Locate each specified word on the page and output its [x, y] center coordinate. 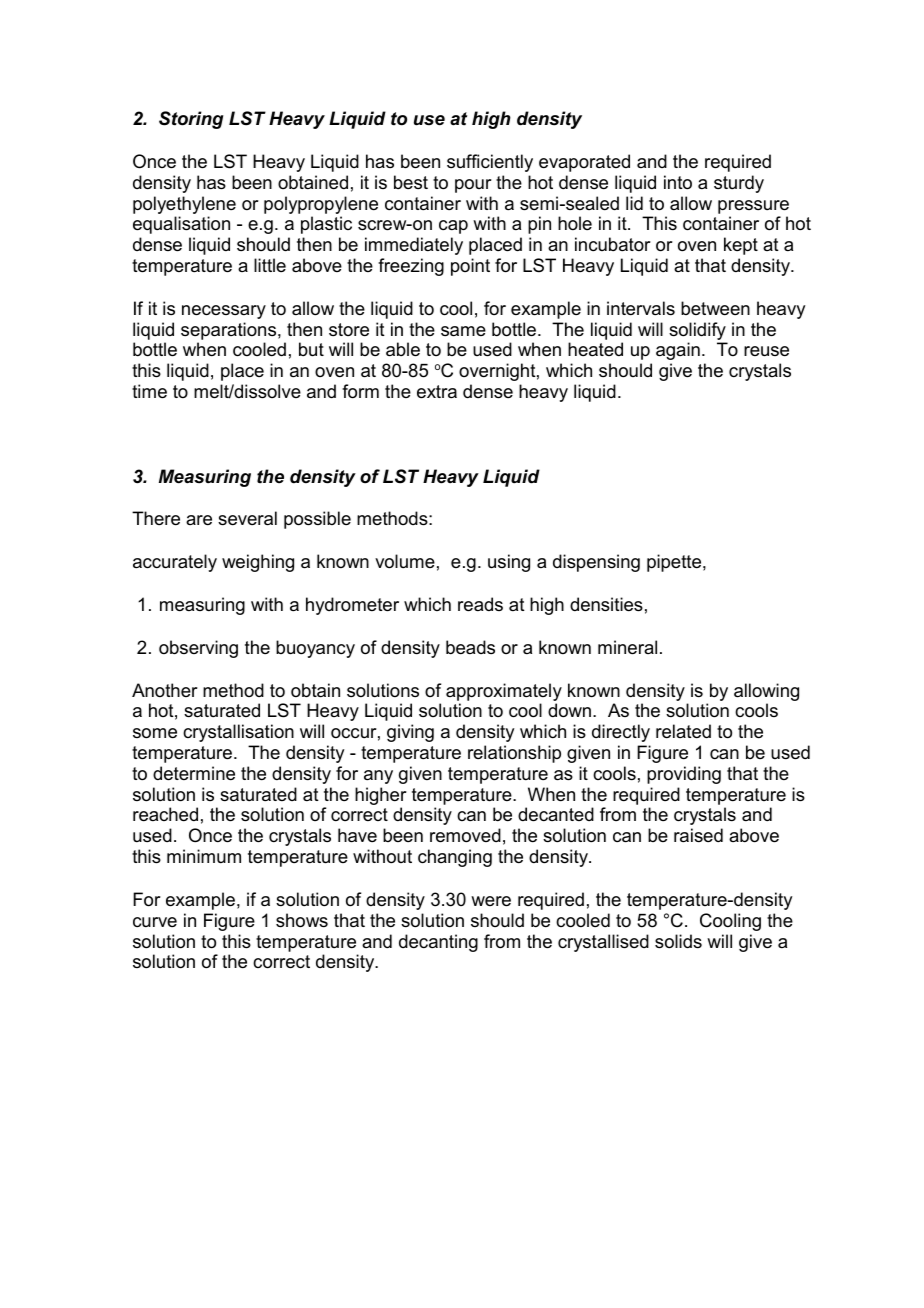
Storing [191, 120]
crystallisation [238, 733]
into [678, 182]
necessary [224, 312]
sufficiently [490, 163]
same [463, 331]
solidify [698, 332]
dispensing [596, 563]
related [683, 731]
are [199, 520]
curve [155, 922]
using [509, 563]
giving [410, 733]
